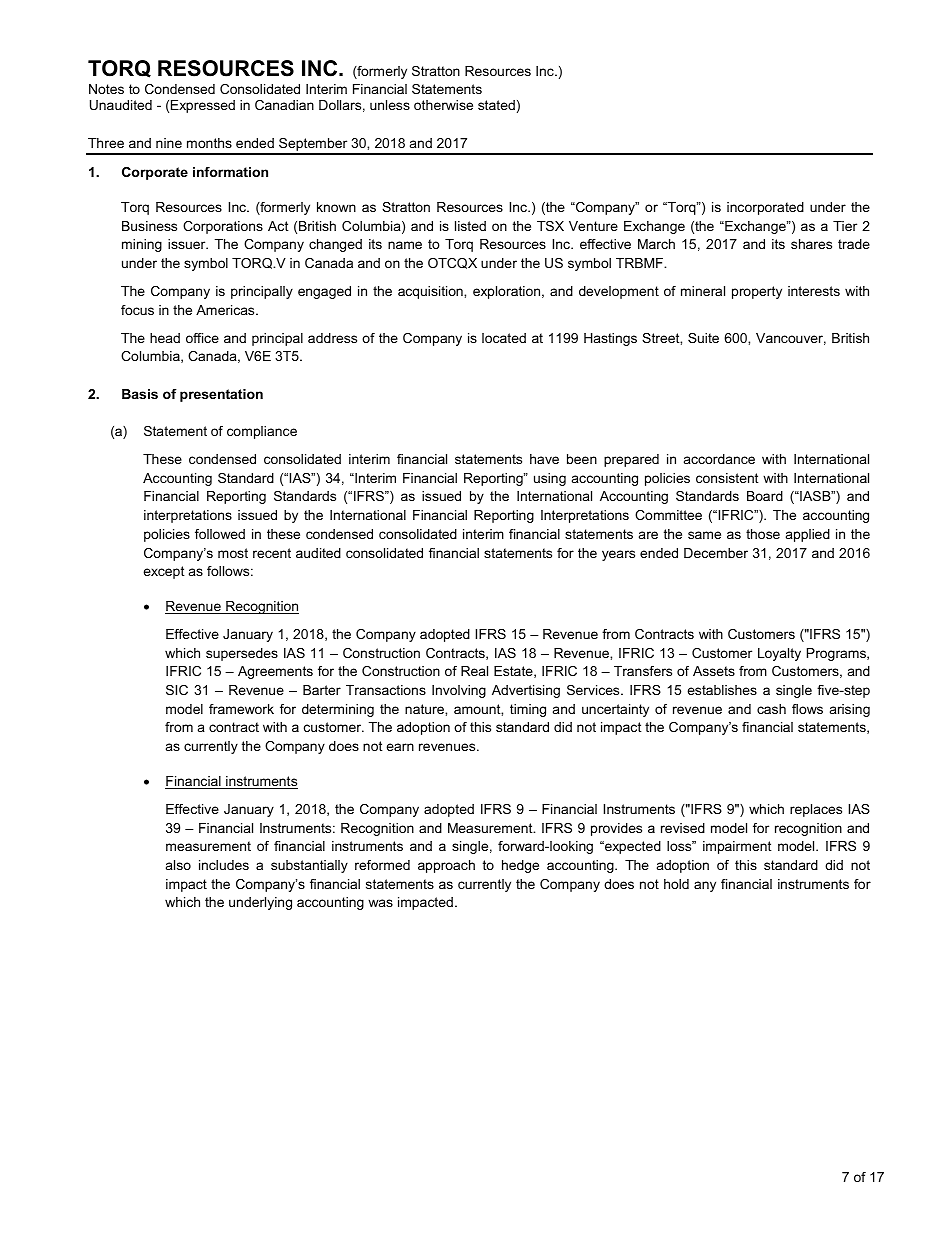 This screenshot has width=952, height=1233. What do you see at coordinates (221, 395) in the screenshot?
I see `presentation` at bounding box center [221, 395].
